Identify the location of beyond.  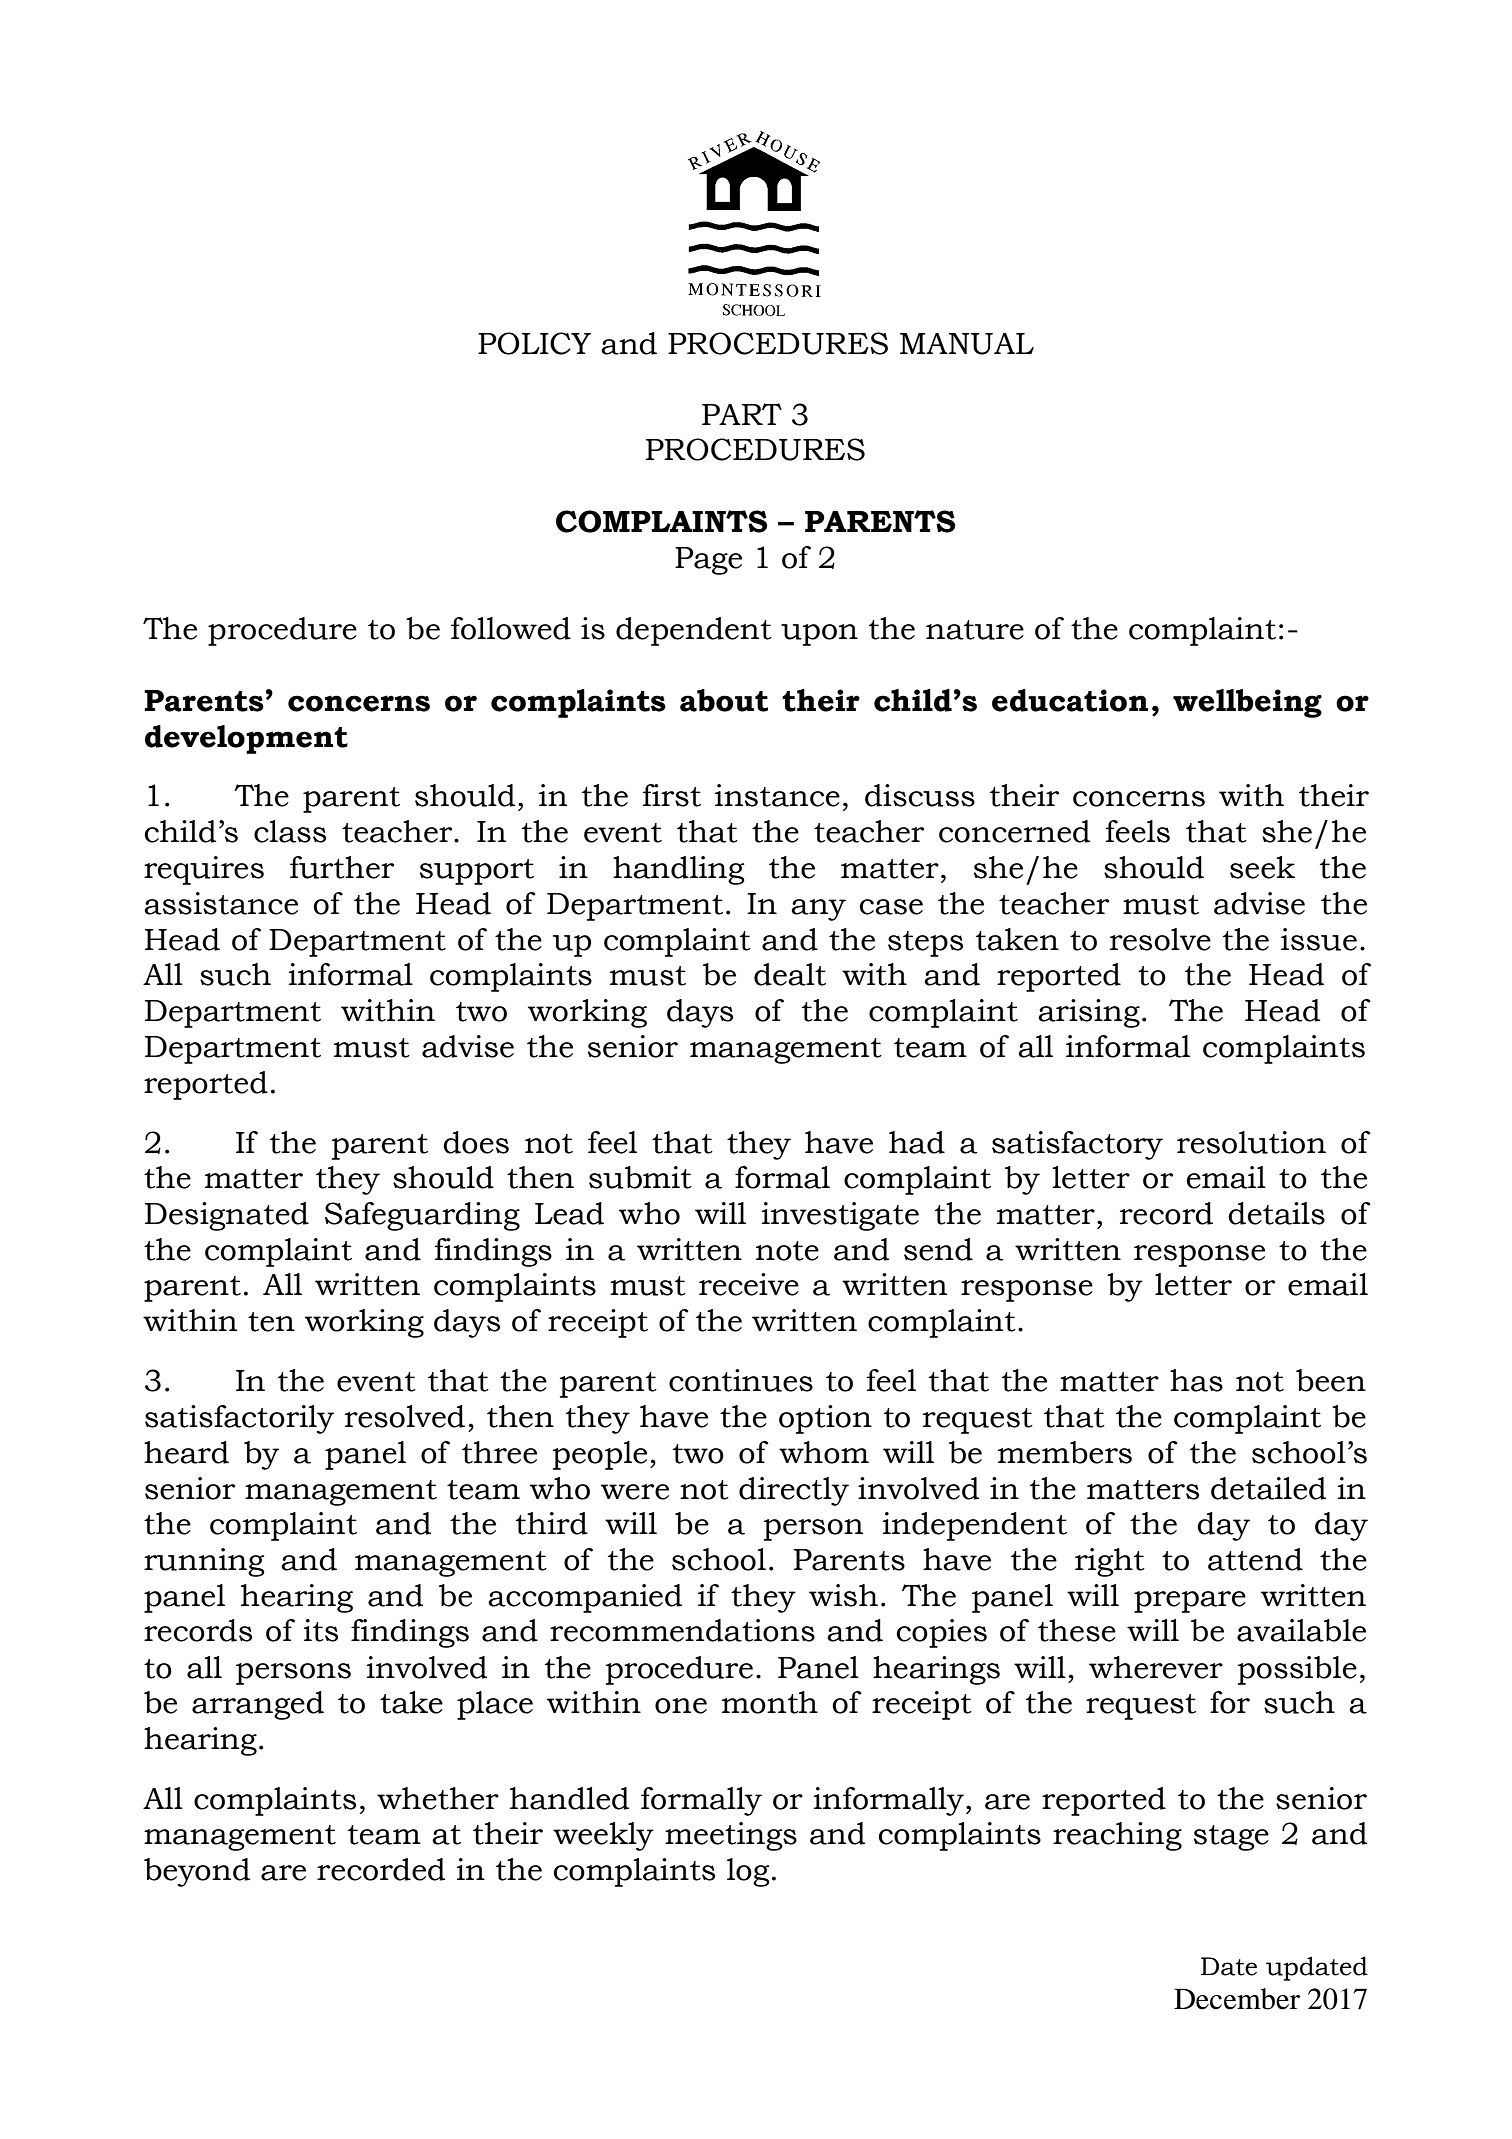
(197, 1872).
